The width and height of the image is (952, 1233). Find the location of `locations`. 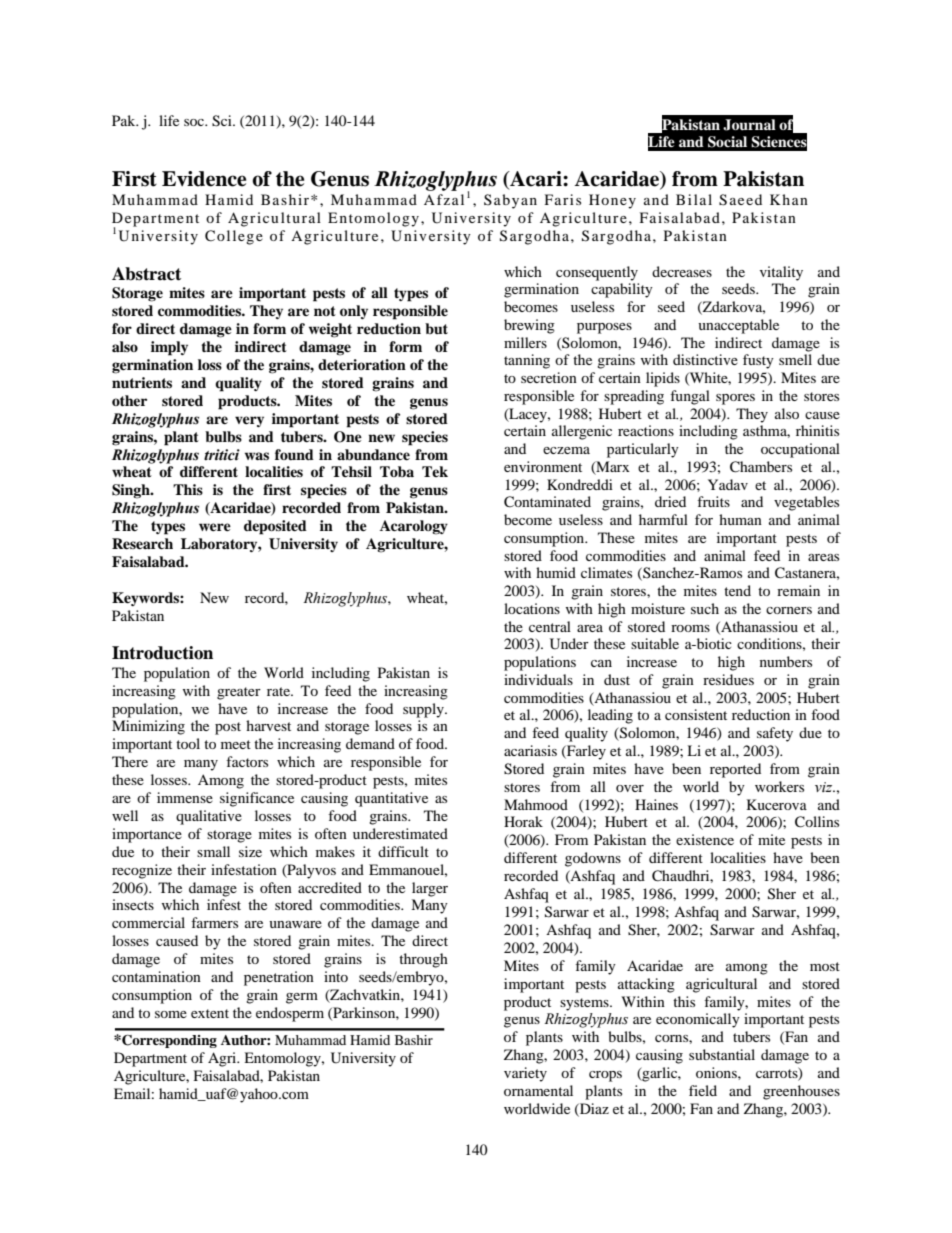

locations is located at coordinates (532, 608).
